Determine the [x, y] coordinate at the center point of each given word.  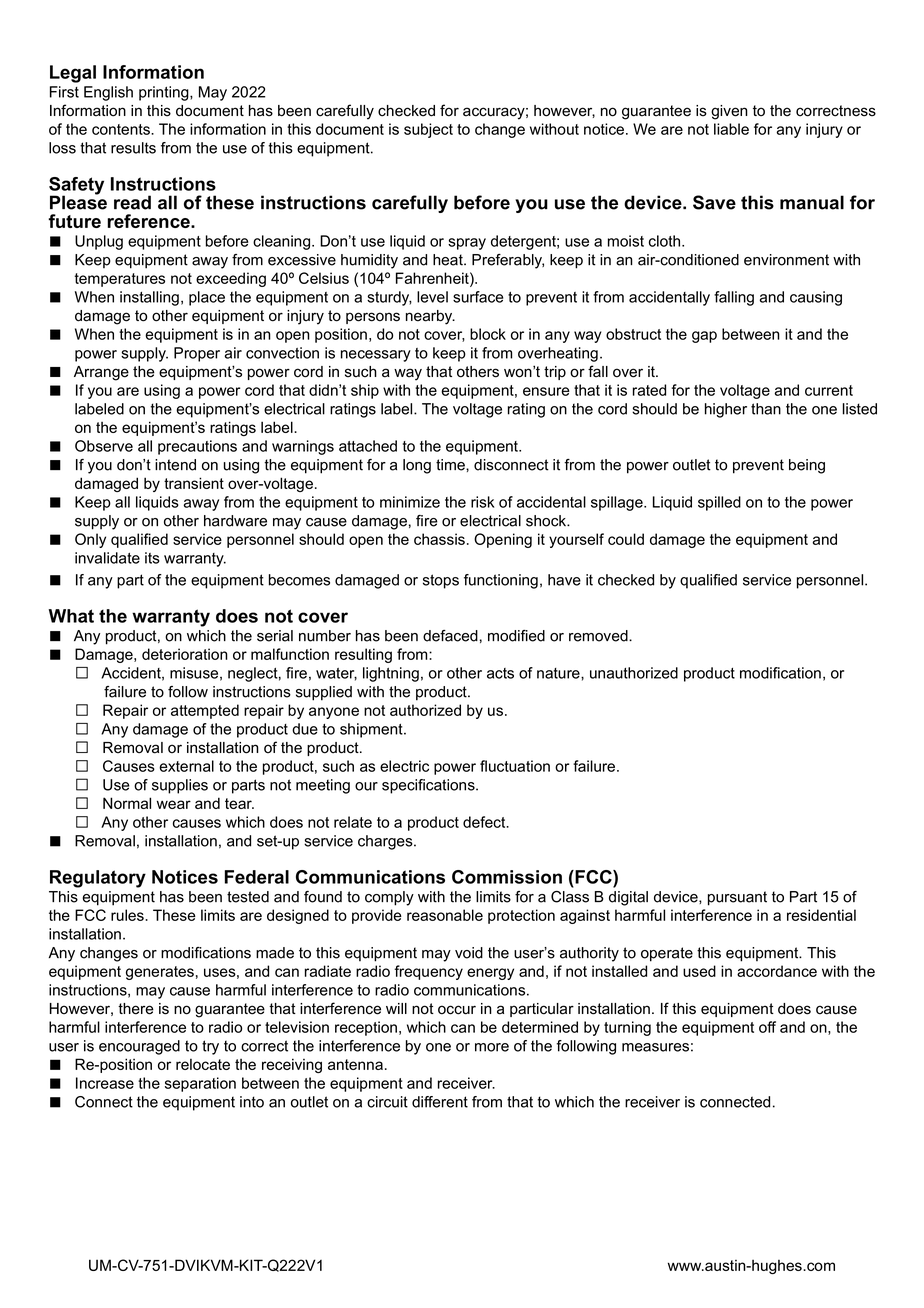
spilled [719, 503]
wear [174, 804]
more [492, 1047]
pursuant [737, 898]
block [488, 334]
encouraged [139, 1047]
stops [441, 581]
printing [165, 93]
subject [428, 130]
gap [704, 337]
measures [655, 1047]
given [729, 112]
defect [485, 822]
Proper [197, 354]
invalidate [107, 558]
